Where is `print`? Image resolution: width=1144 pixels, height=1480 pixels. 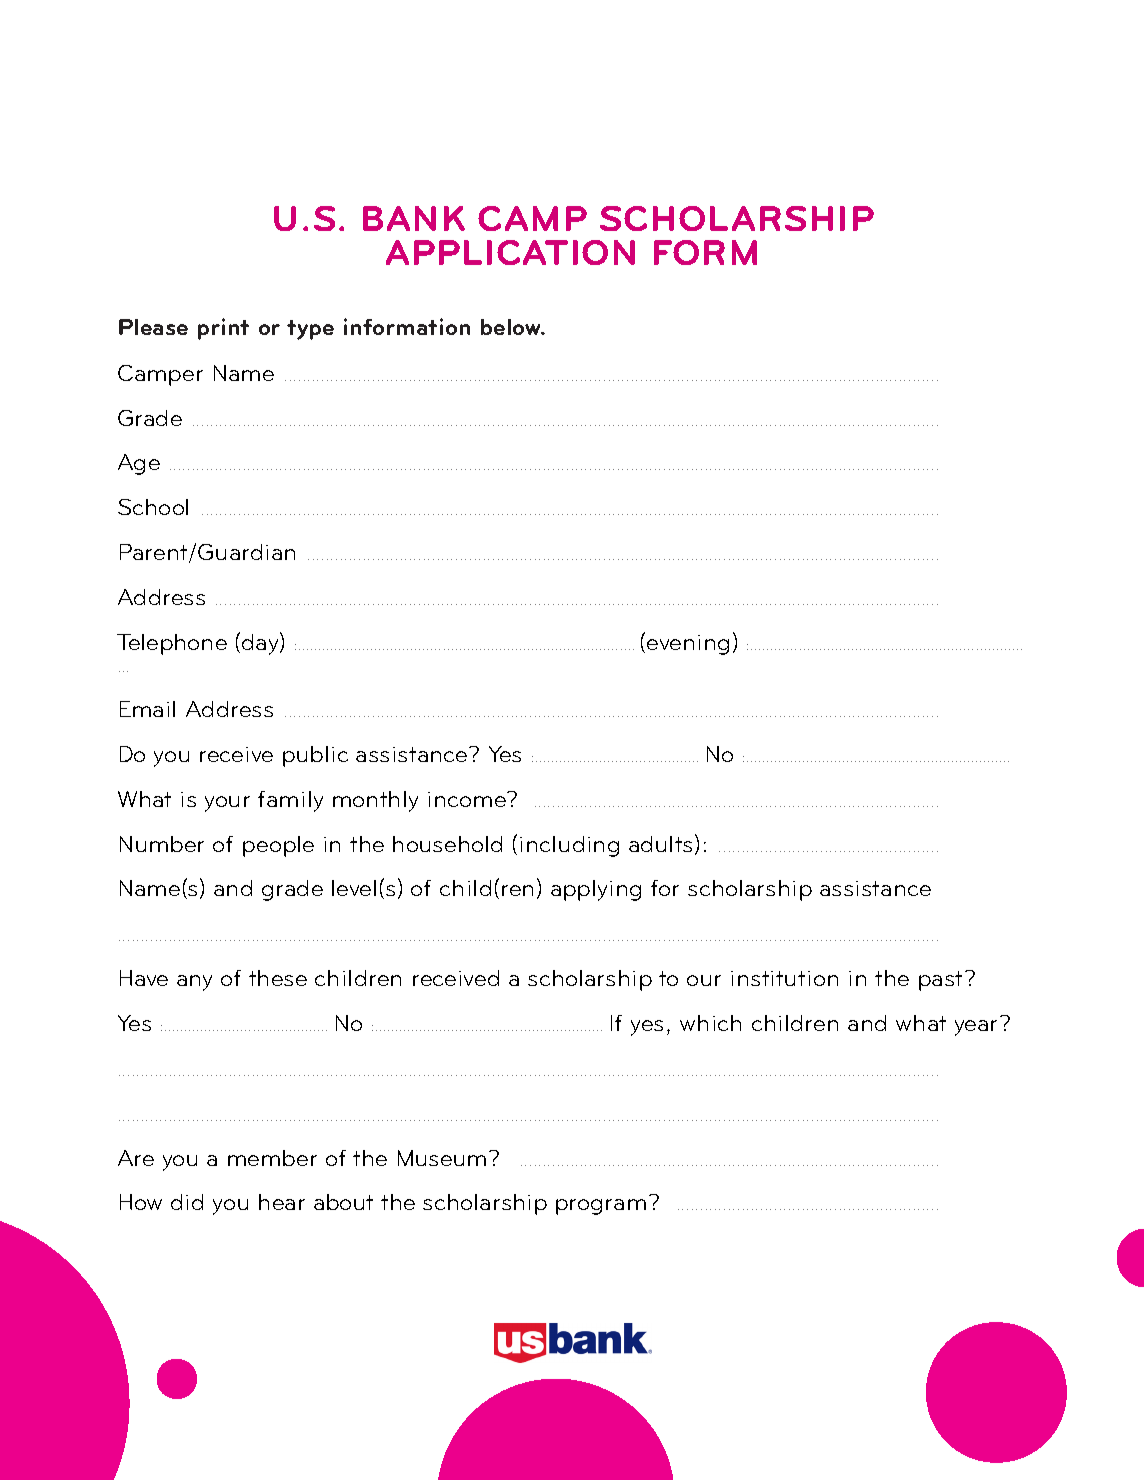
print is located at coordinates (223, 329).
